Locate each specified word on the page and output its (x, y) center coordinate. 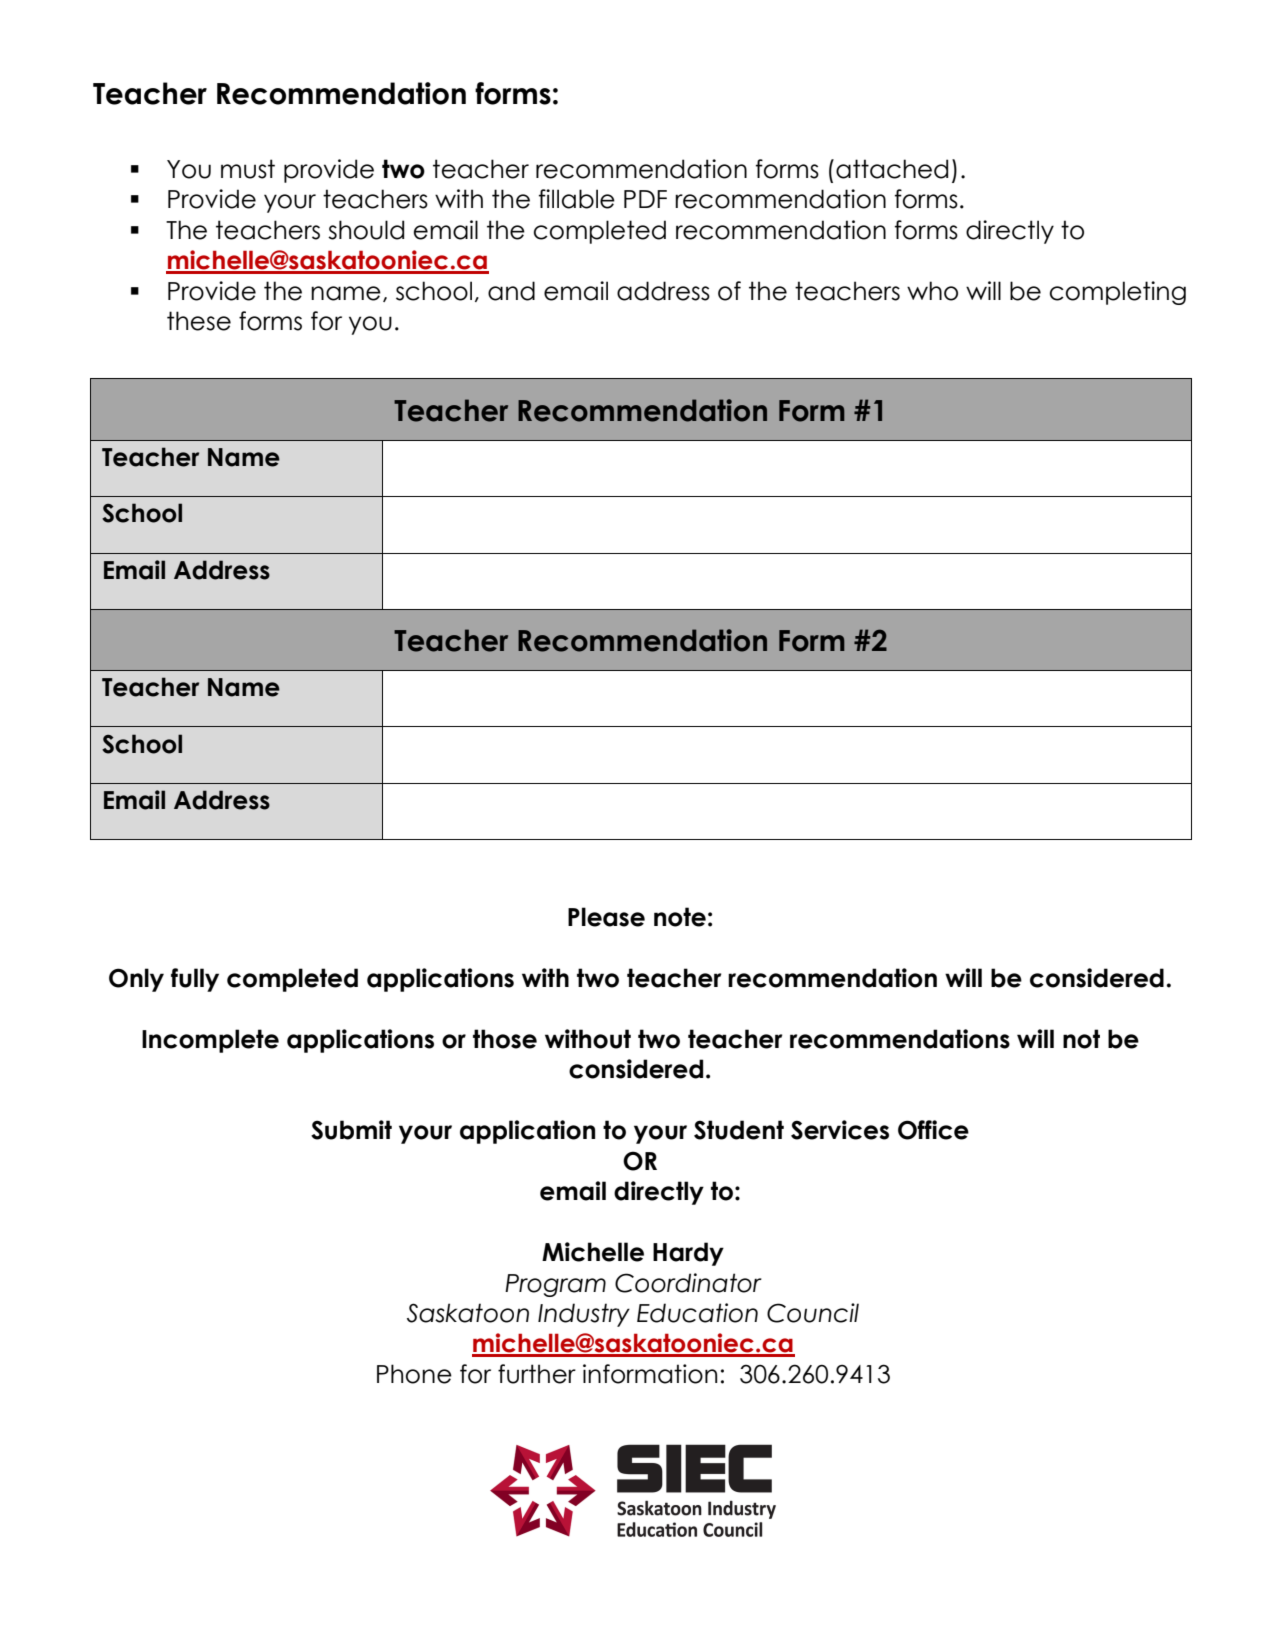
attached (892, 169)
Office (933, 1130)
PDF (645, 199)
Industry (584, 1315)
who (932, 291)
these (199, 321)
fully (195, 980)
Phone (414, 1374)
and (511, 291)
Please (606, 917)
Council (813, 1313)
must (248, 169)
